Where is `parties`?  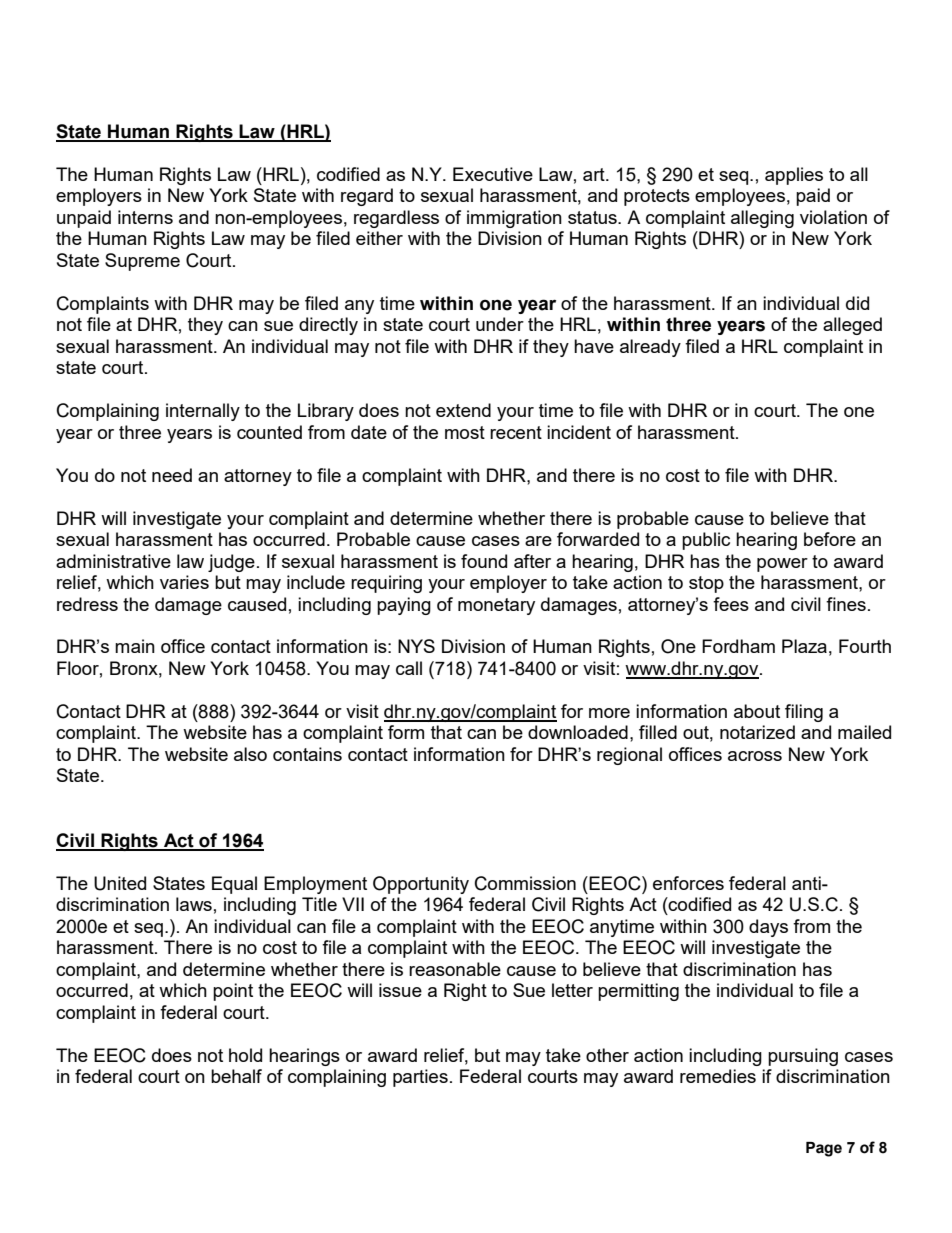 parties is located at coordinates (420, 1078).
